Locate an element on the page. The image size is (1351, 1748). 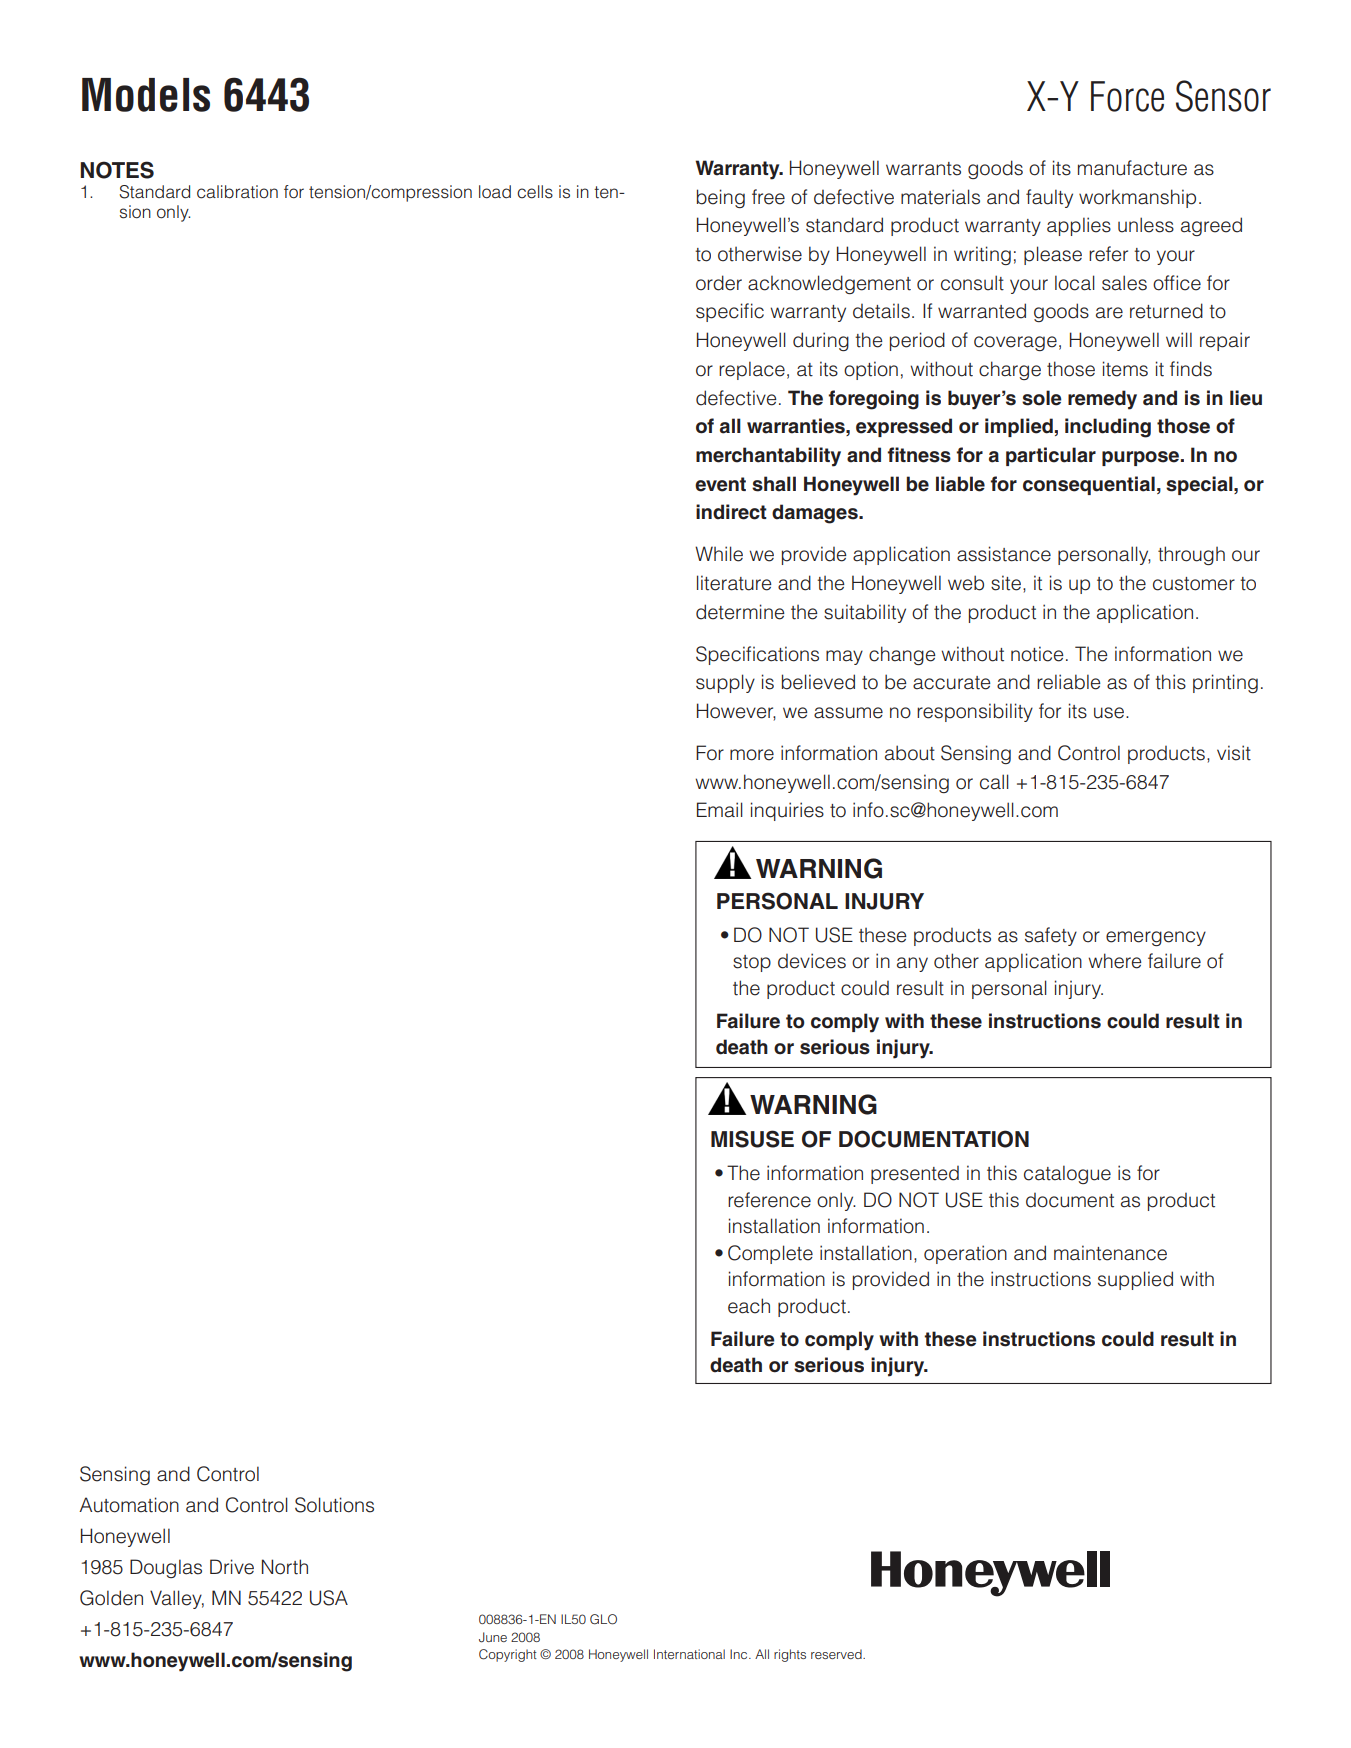
supply is located at coordinates (725, 683).
